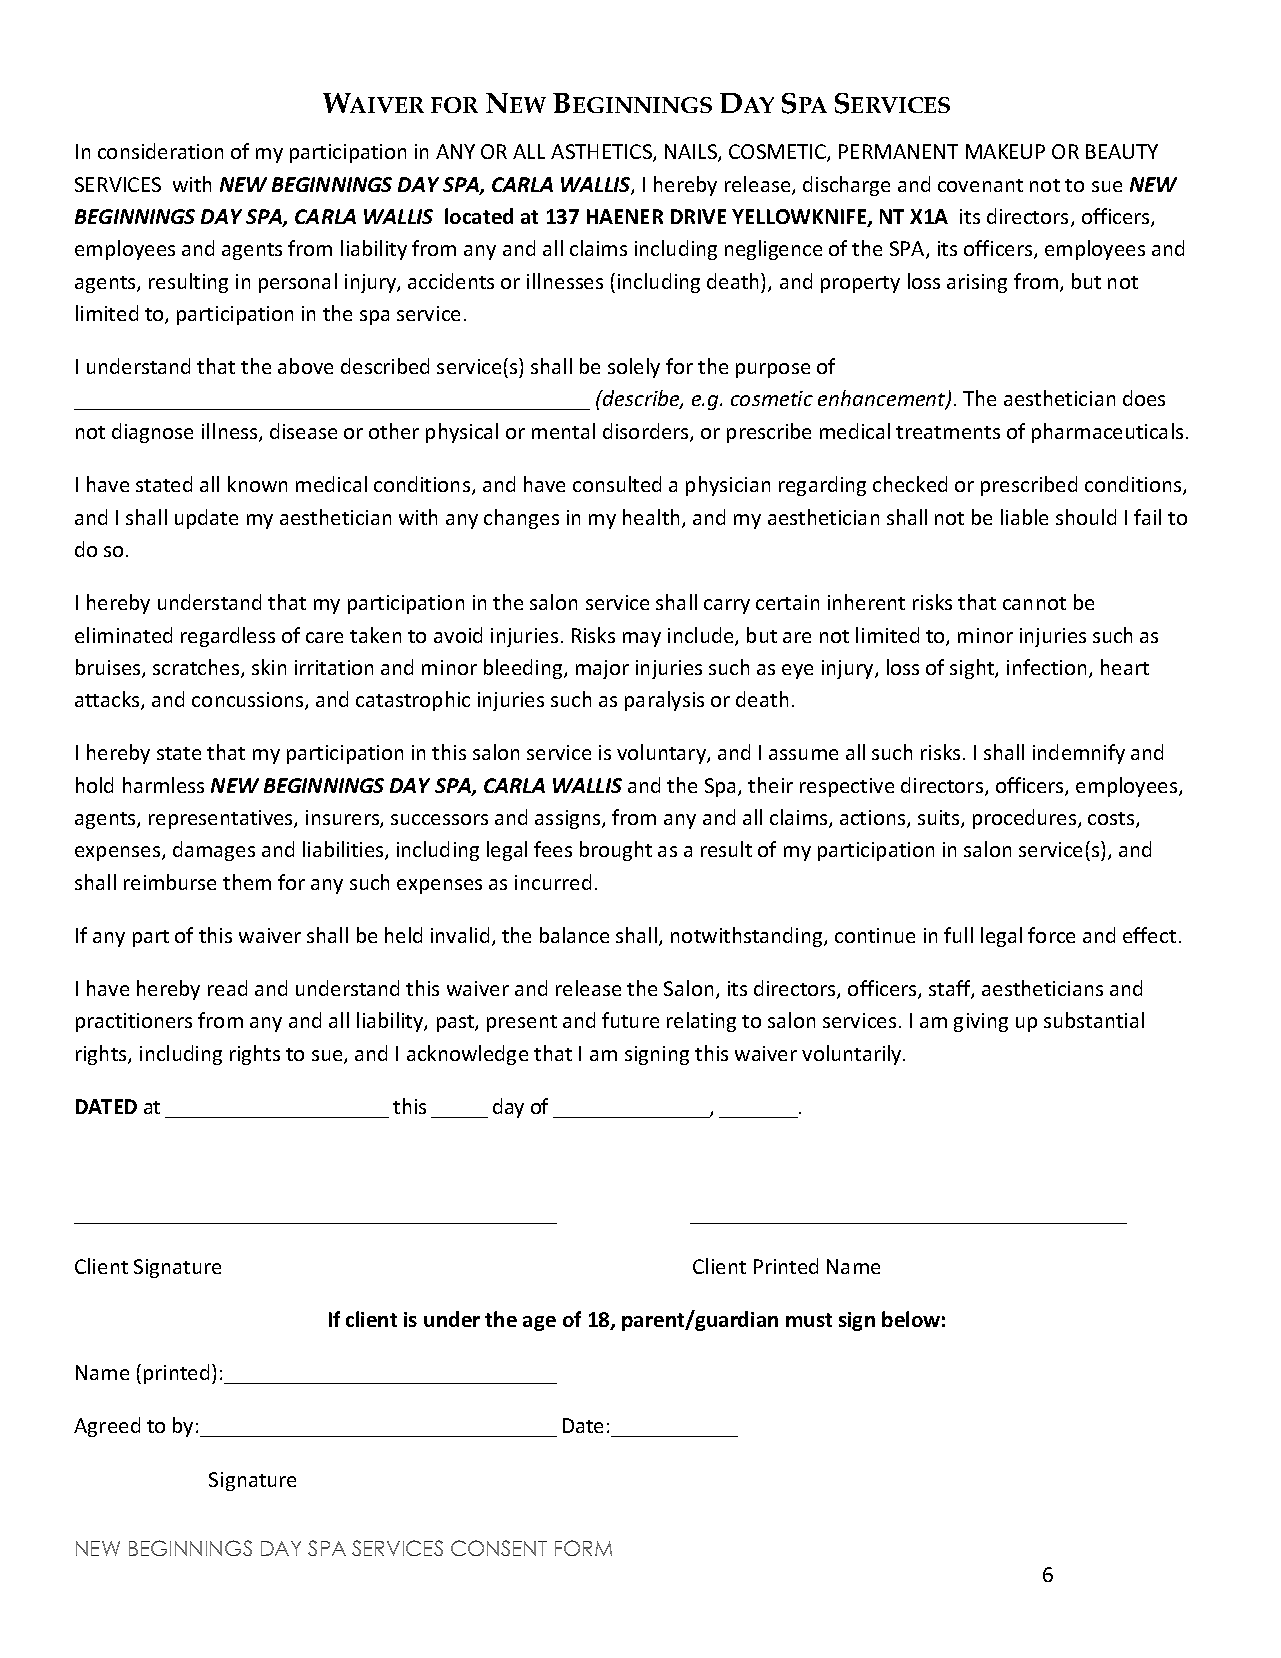 This document has height=1658, width=1281. Describe the element at coordinates (134, 1022) in the document. I see `practitioners` at that location.
